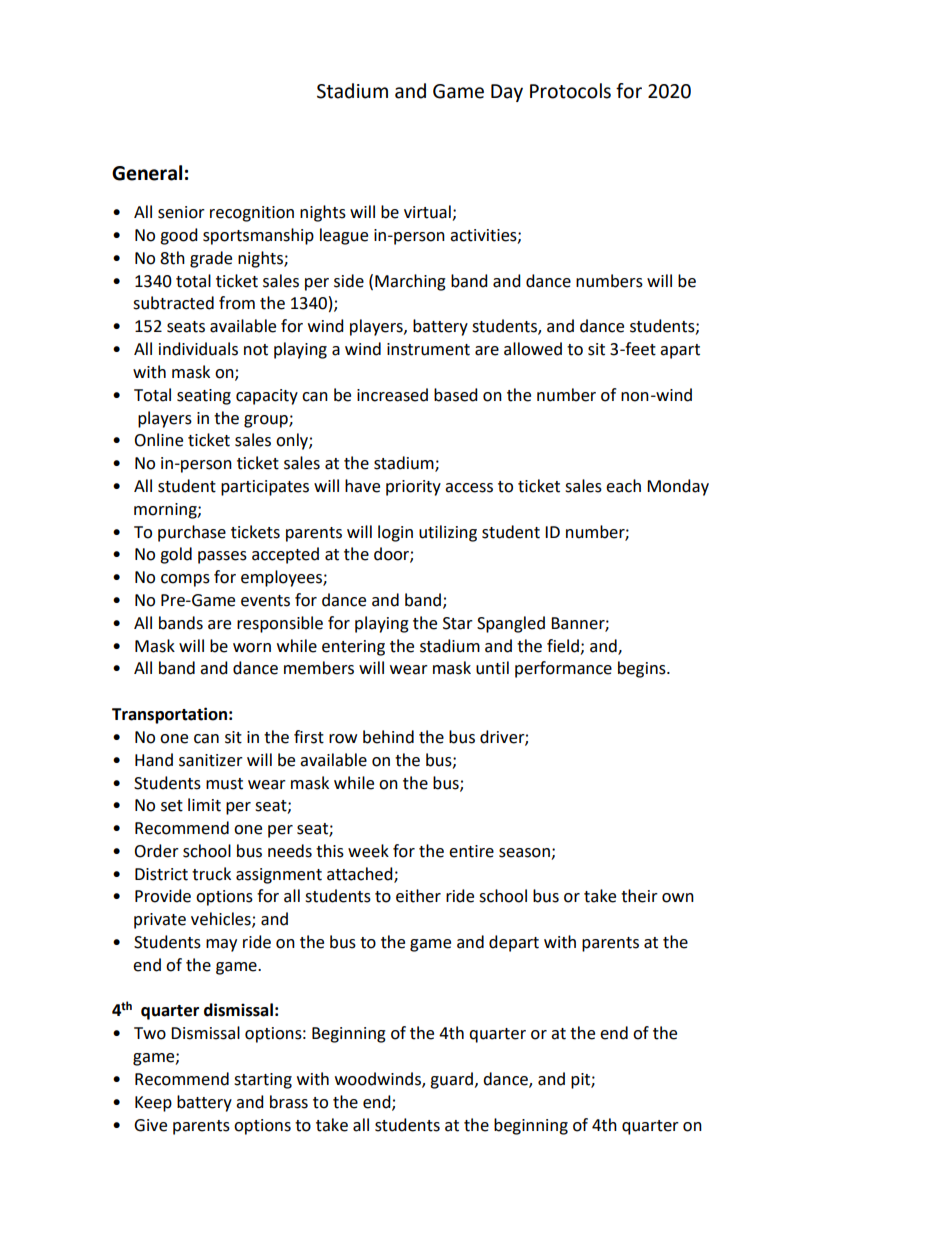 The height and width of the document is (1233, 952). Describe the element at coordinates (211, 760) in the document. I see `sanitizer` at that location.
